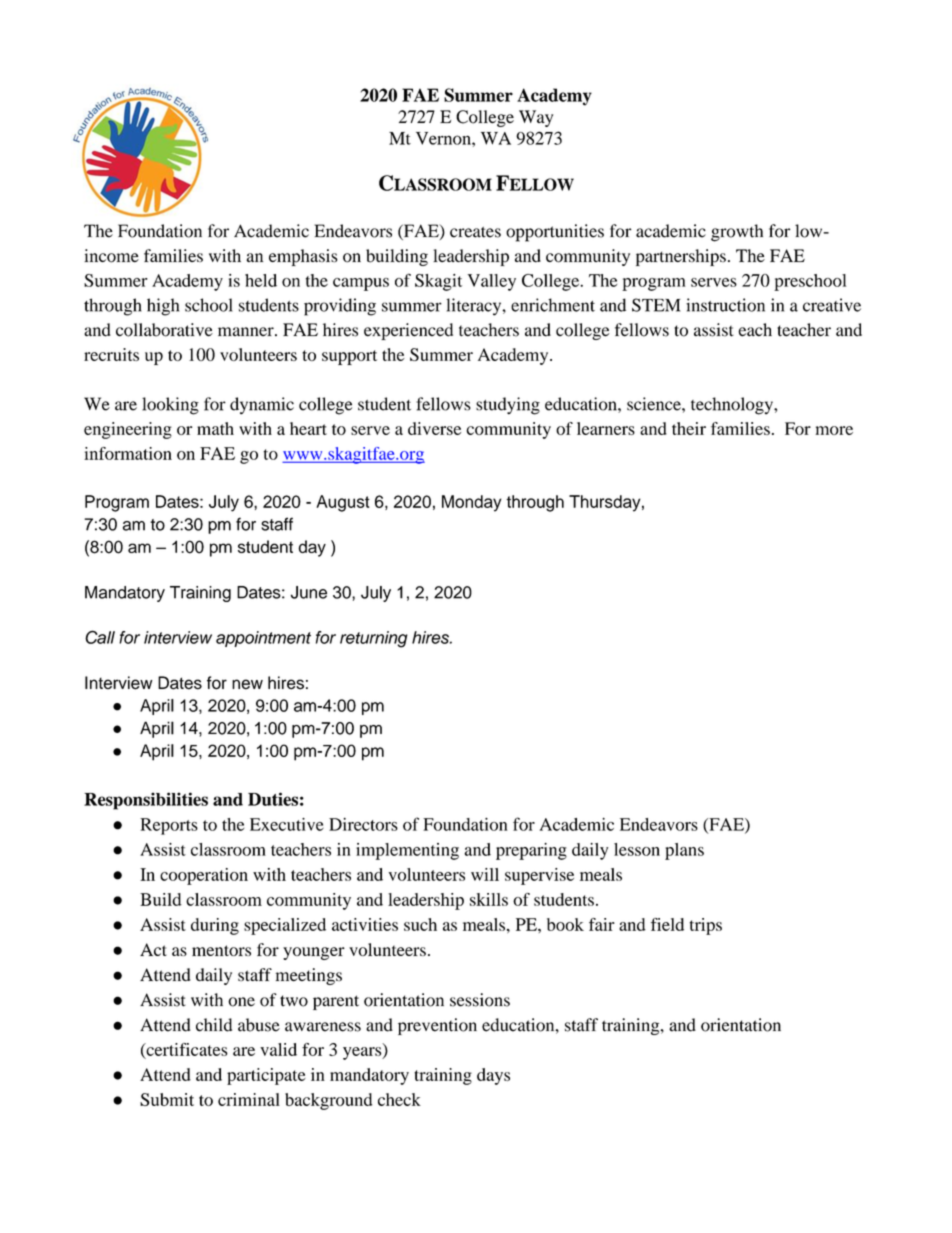 Image resolution: width=952 pixels, height=1233 pixels. I want to click on returning, so click(374, 639).
